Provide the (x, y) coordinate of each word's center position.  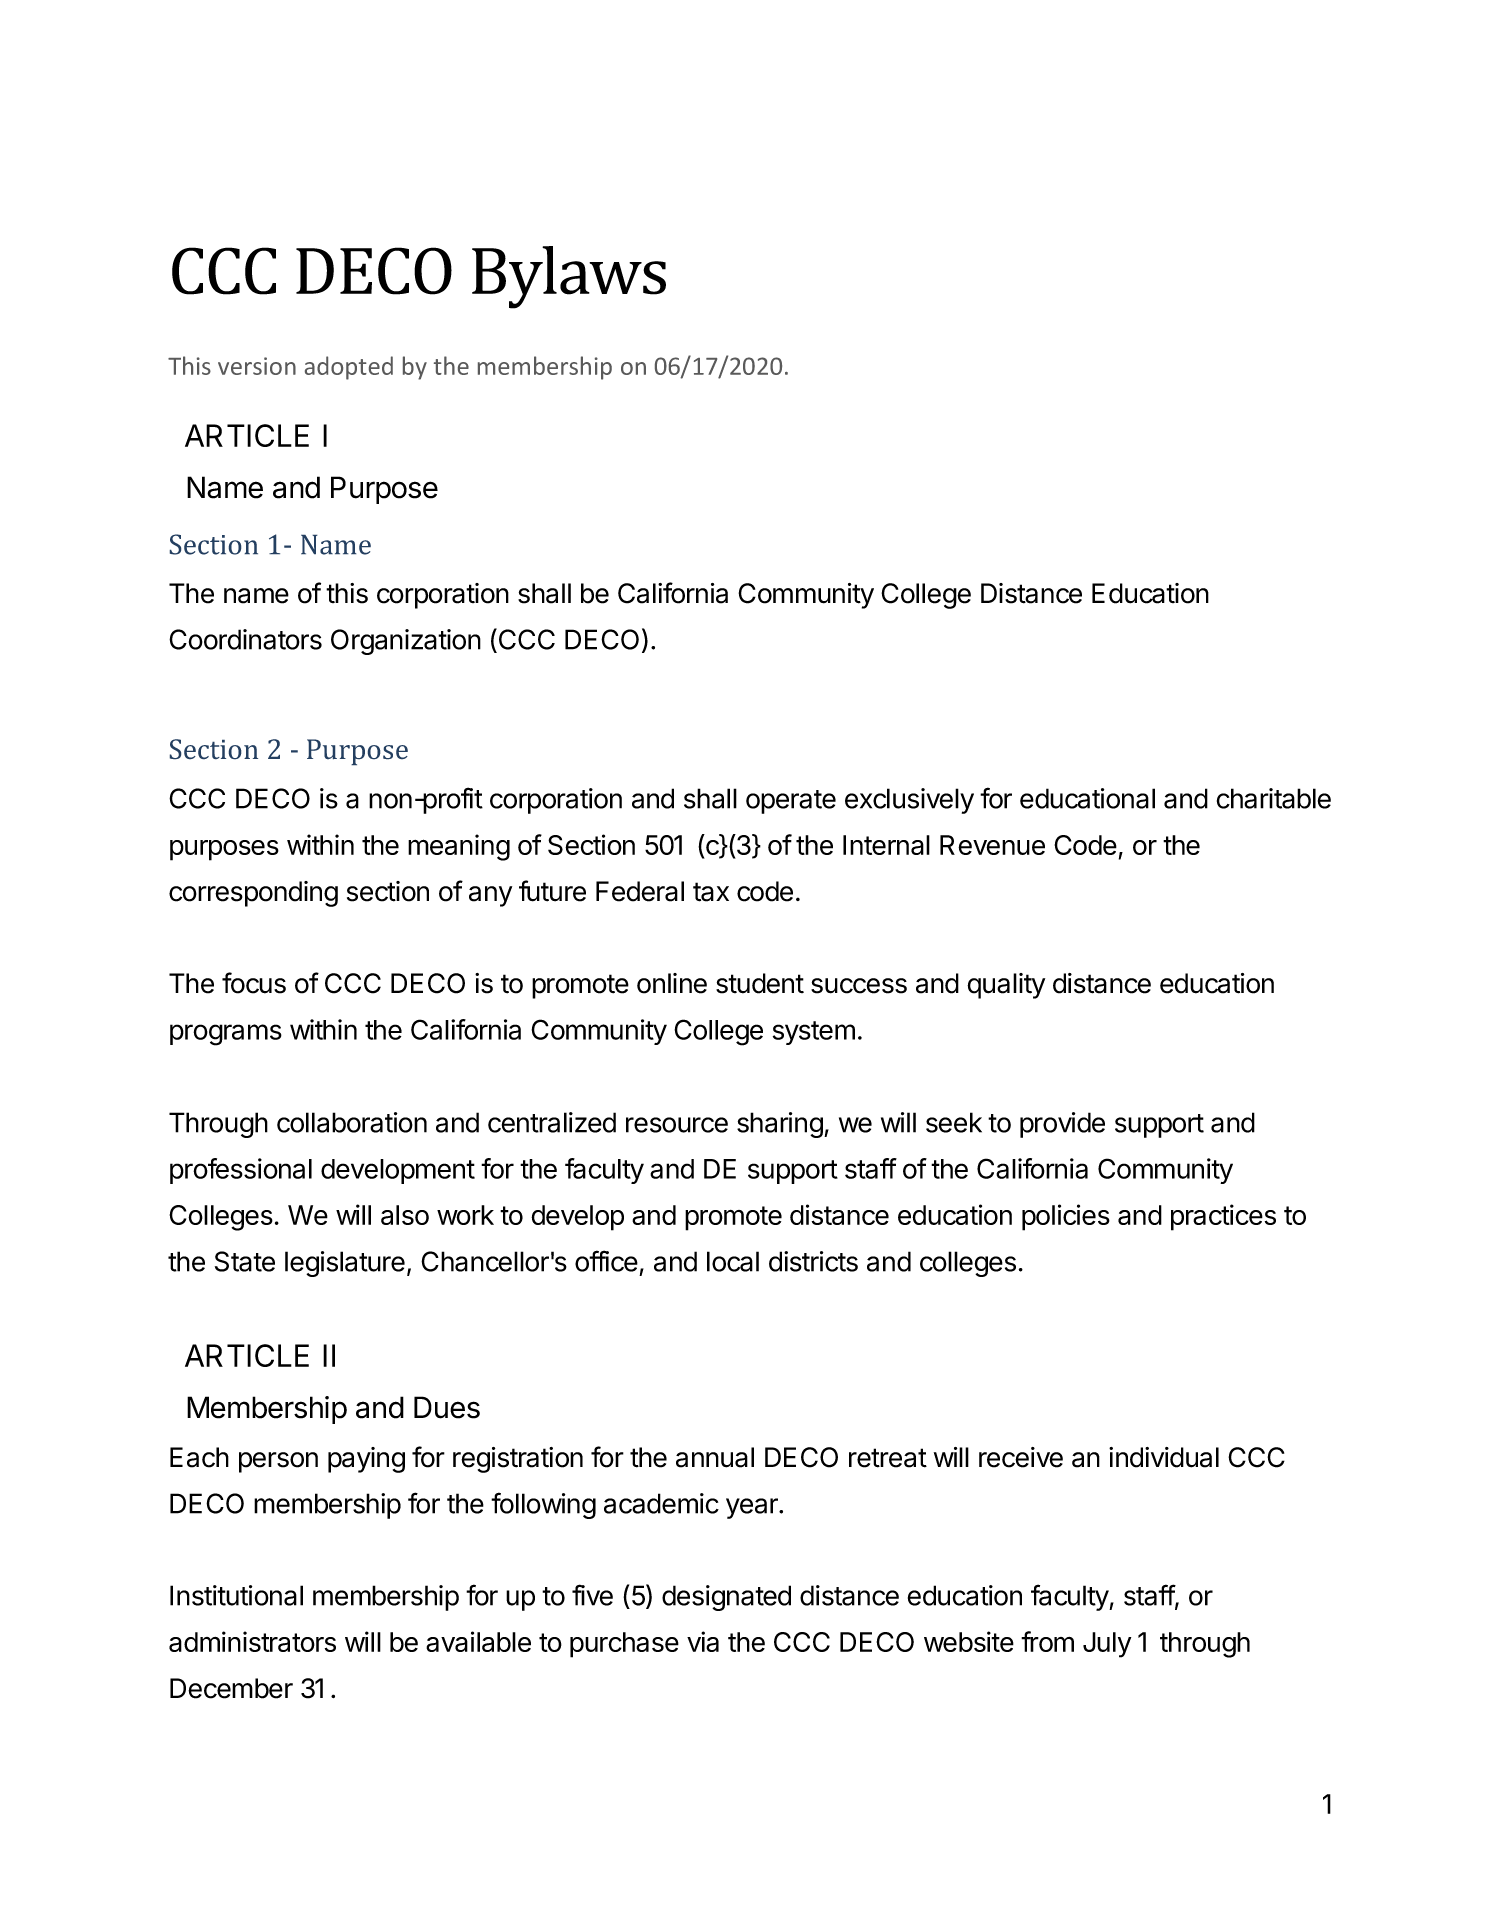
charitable (1274, 798)
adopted (349, 368)
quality (1006, 986)
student (760, 983)
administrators (252, 1641)
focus (254, 983)
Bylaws (569, 277)
